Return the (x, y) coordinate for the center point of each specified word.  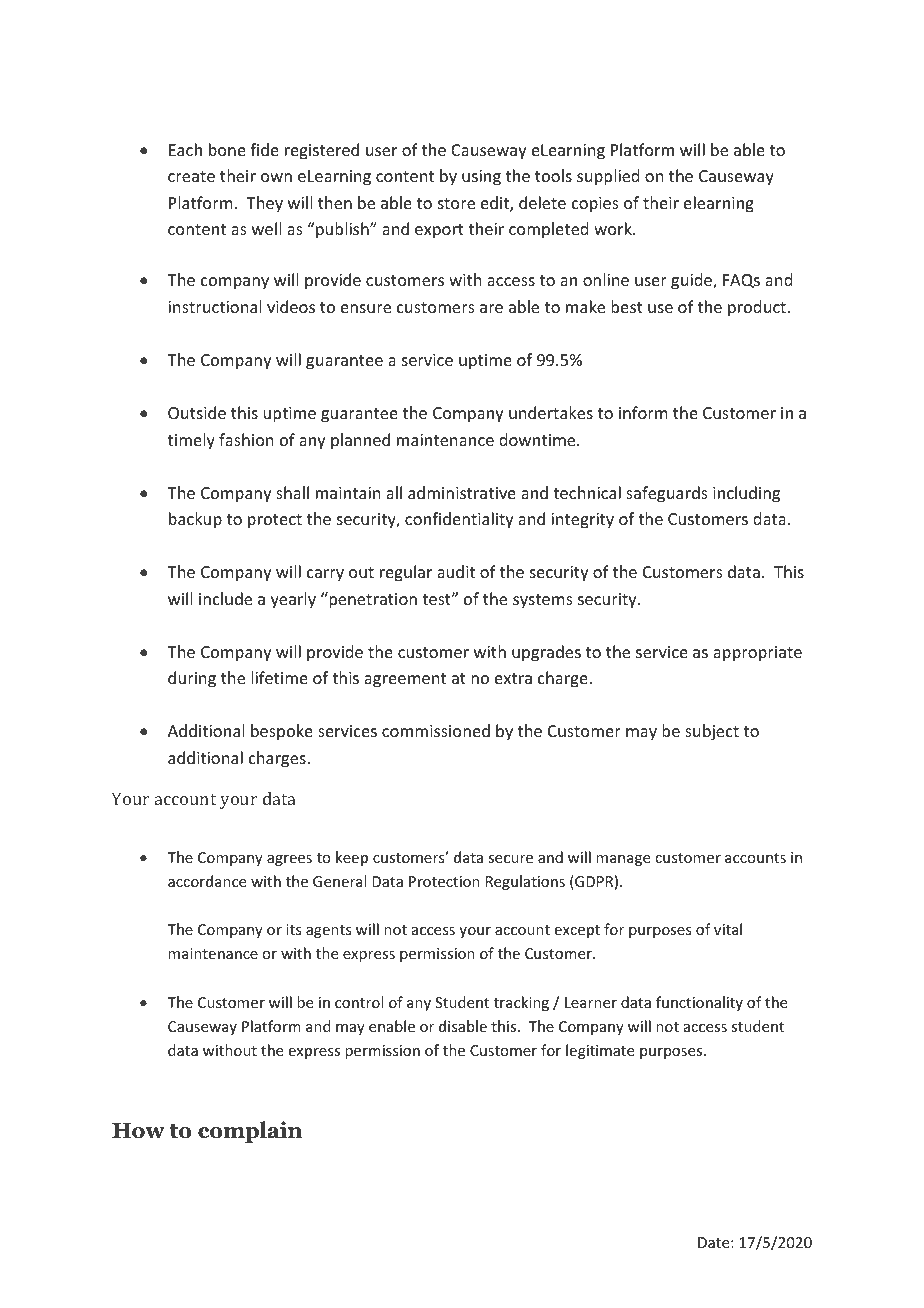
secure (510, 859)
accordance (207, 881)
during (192, 679)
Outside (197, 412)
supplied (608, 177)
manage (623, 860)
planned (360, 441)
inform (643, 412)
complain (250, 1132)
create (191, 176)
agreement (405, 680)
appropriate (757, 654)
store (456, 203)
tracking (521, 1003)
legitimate (600, 1051)
